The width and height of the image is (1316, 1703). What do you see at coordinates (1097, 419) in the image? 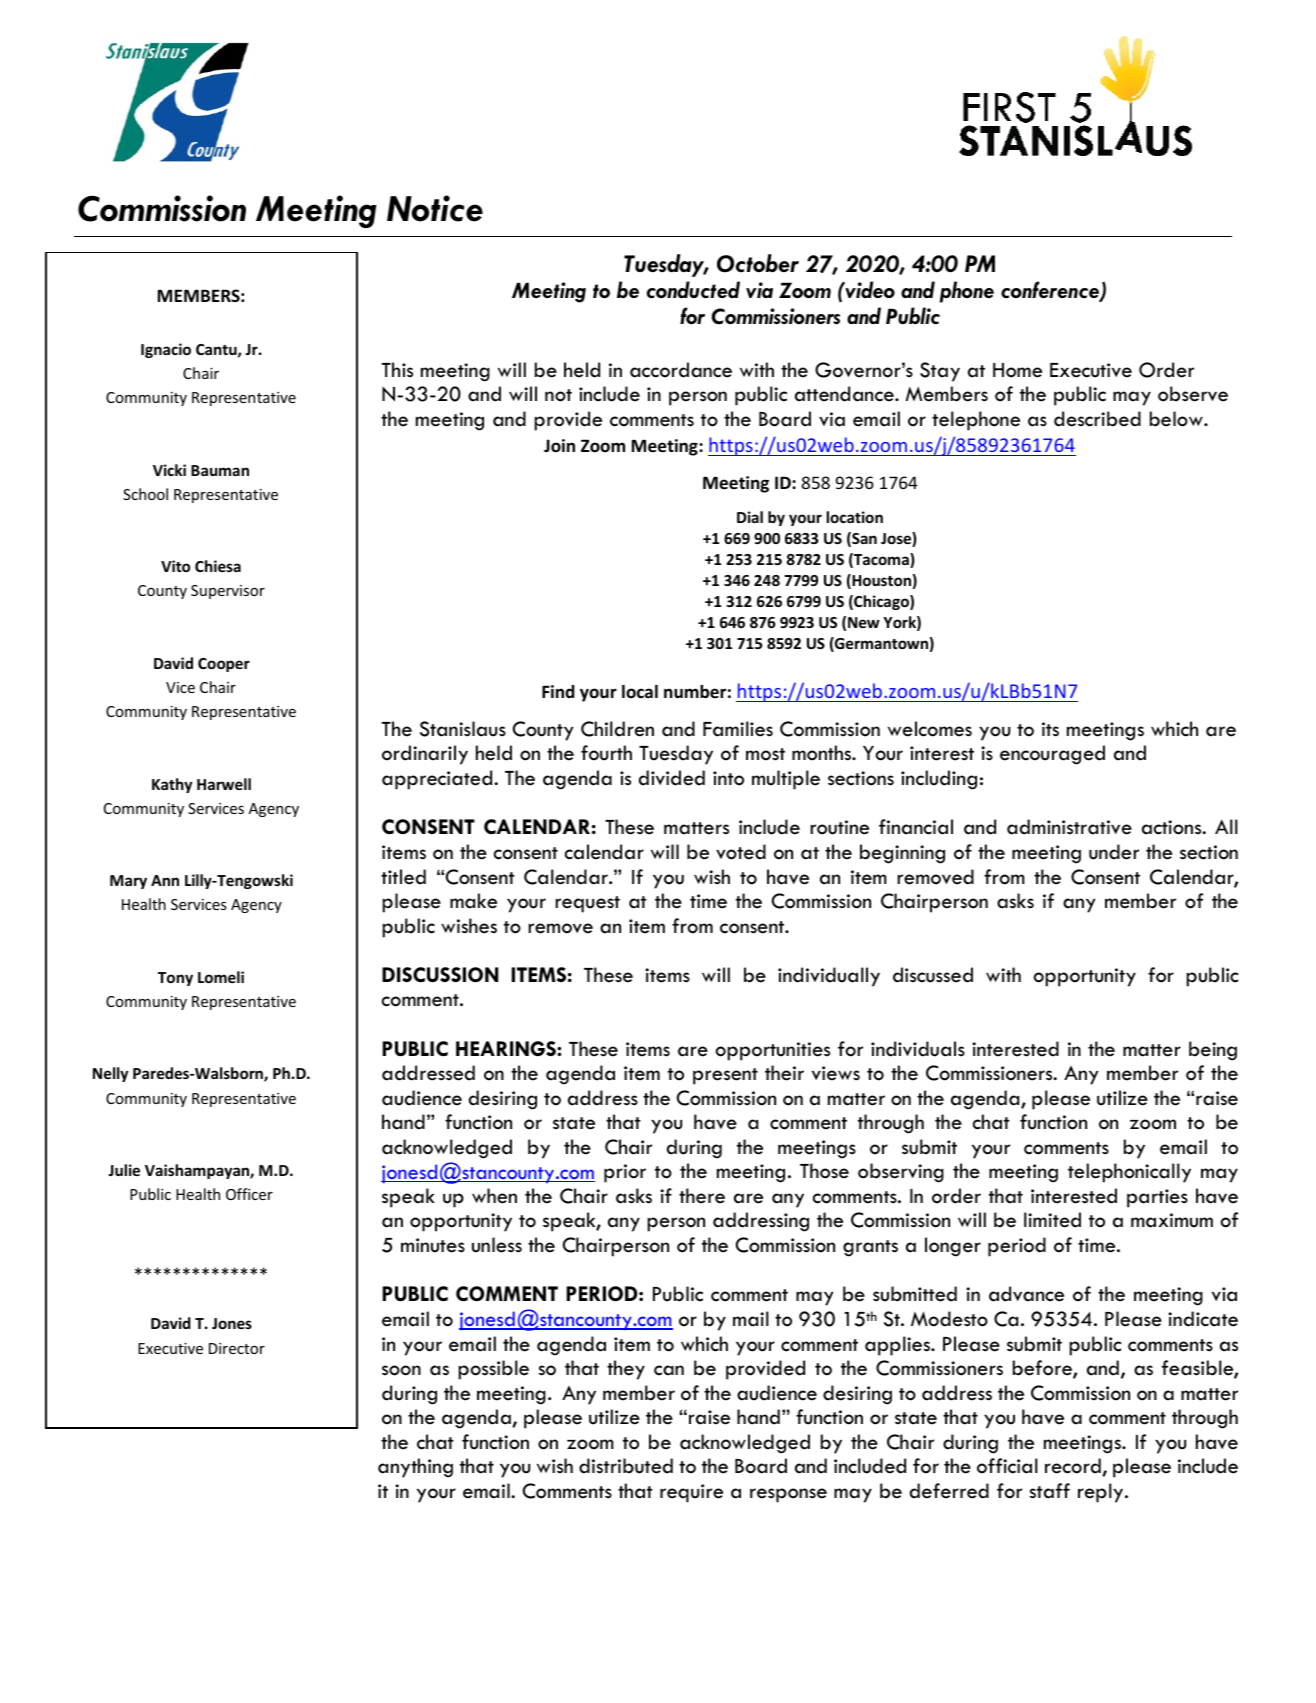
I see `described` at bounding box center [1097, 419].
